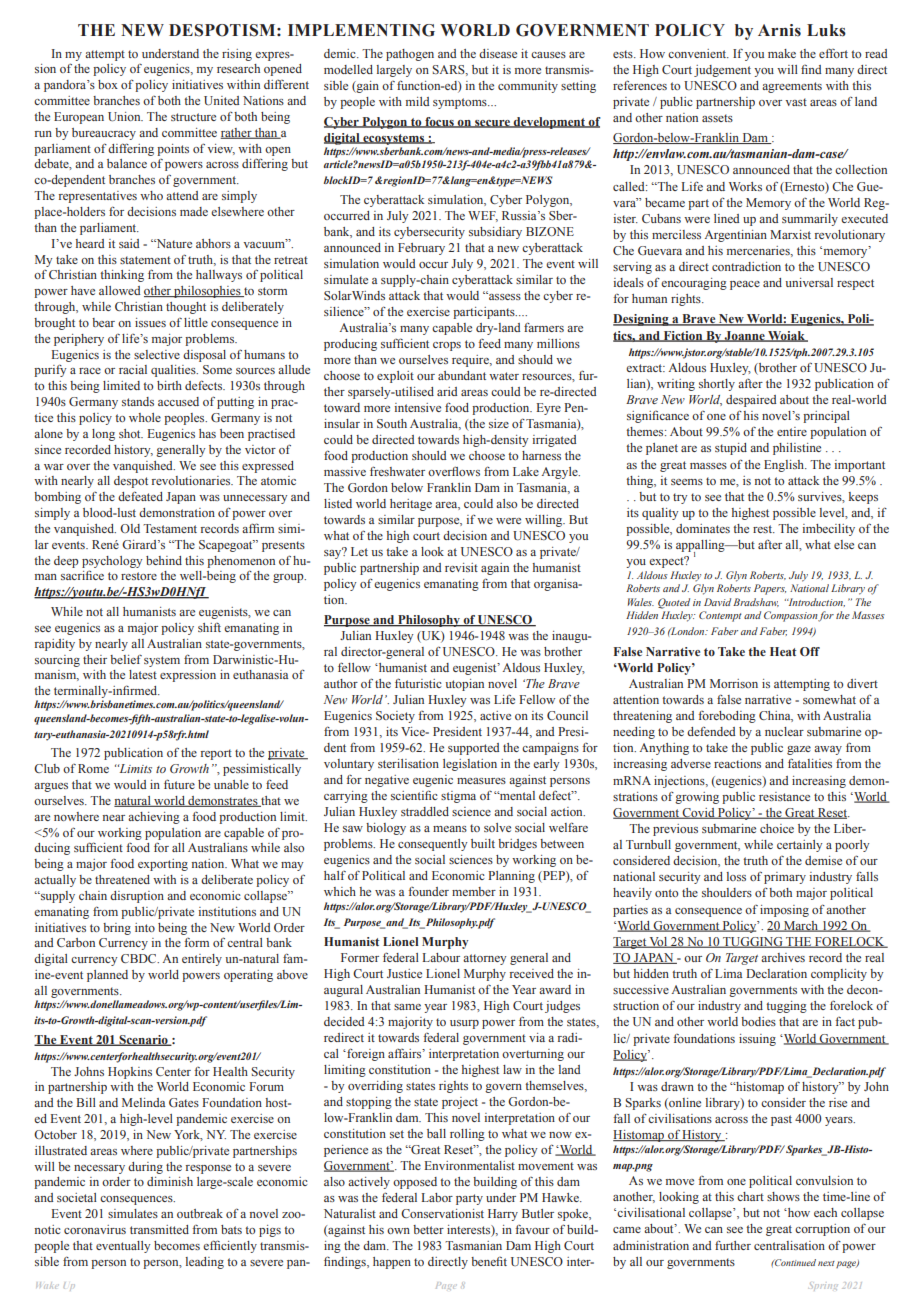 The width and height of the screenshot is (924, 1308). What do you see at coordinates (783, 957) in the screenshot?
I see `archives` at bounding box center [783, 957].
